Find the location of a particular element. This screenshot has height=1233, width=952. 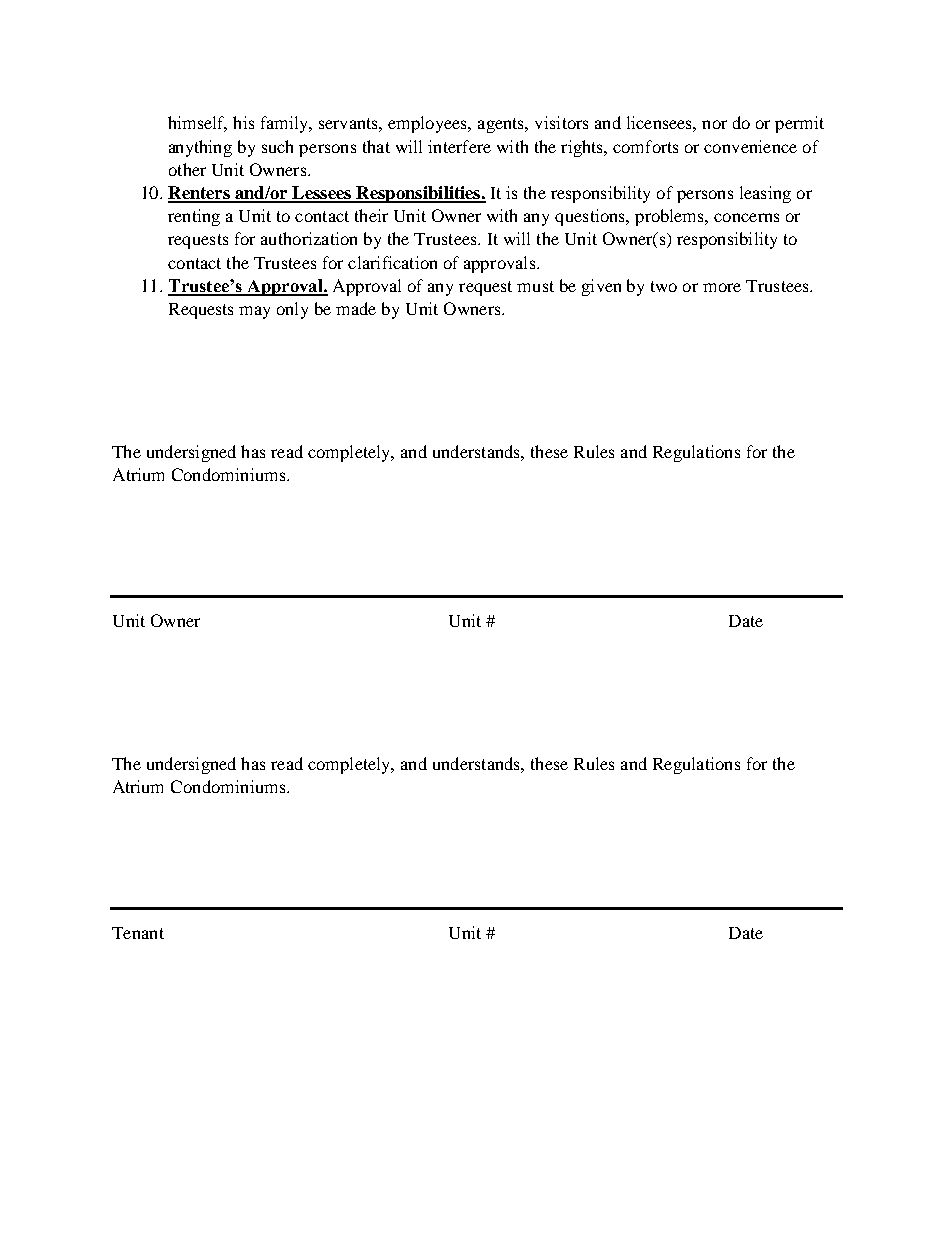

may is located at coordinates (254, 312).
